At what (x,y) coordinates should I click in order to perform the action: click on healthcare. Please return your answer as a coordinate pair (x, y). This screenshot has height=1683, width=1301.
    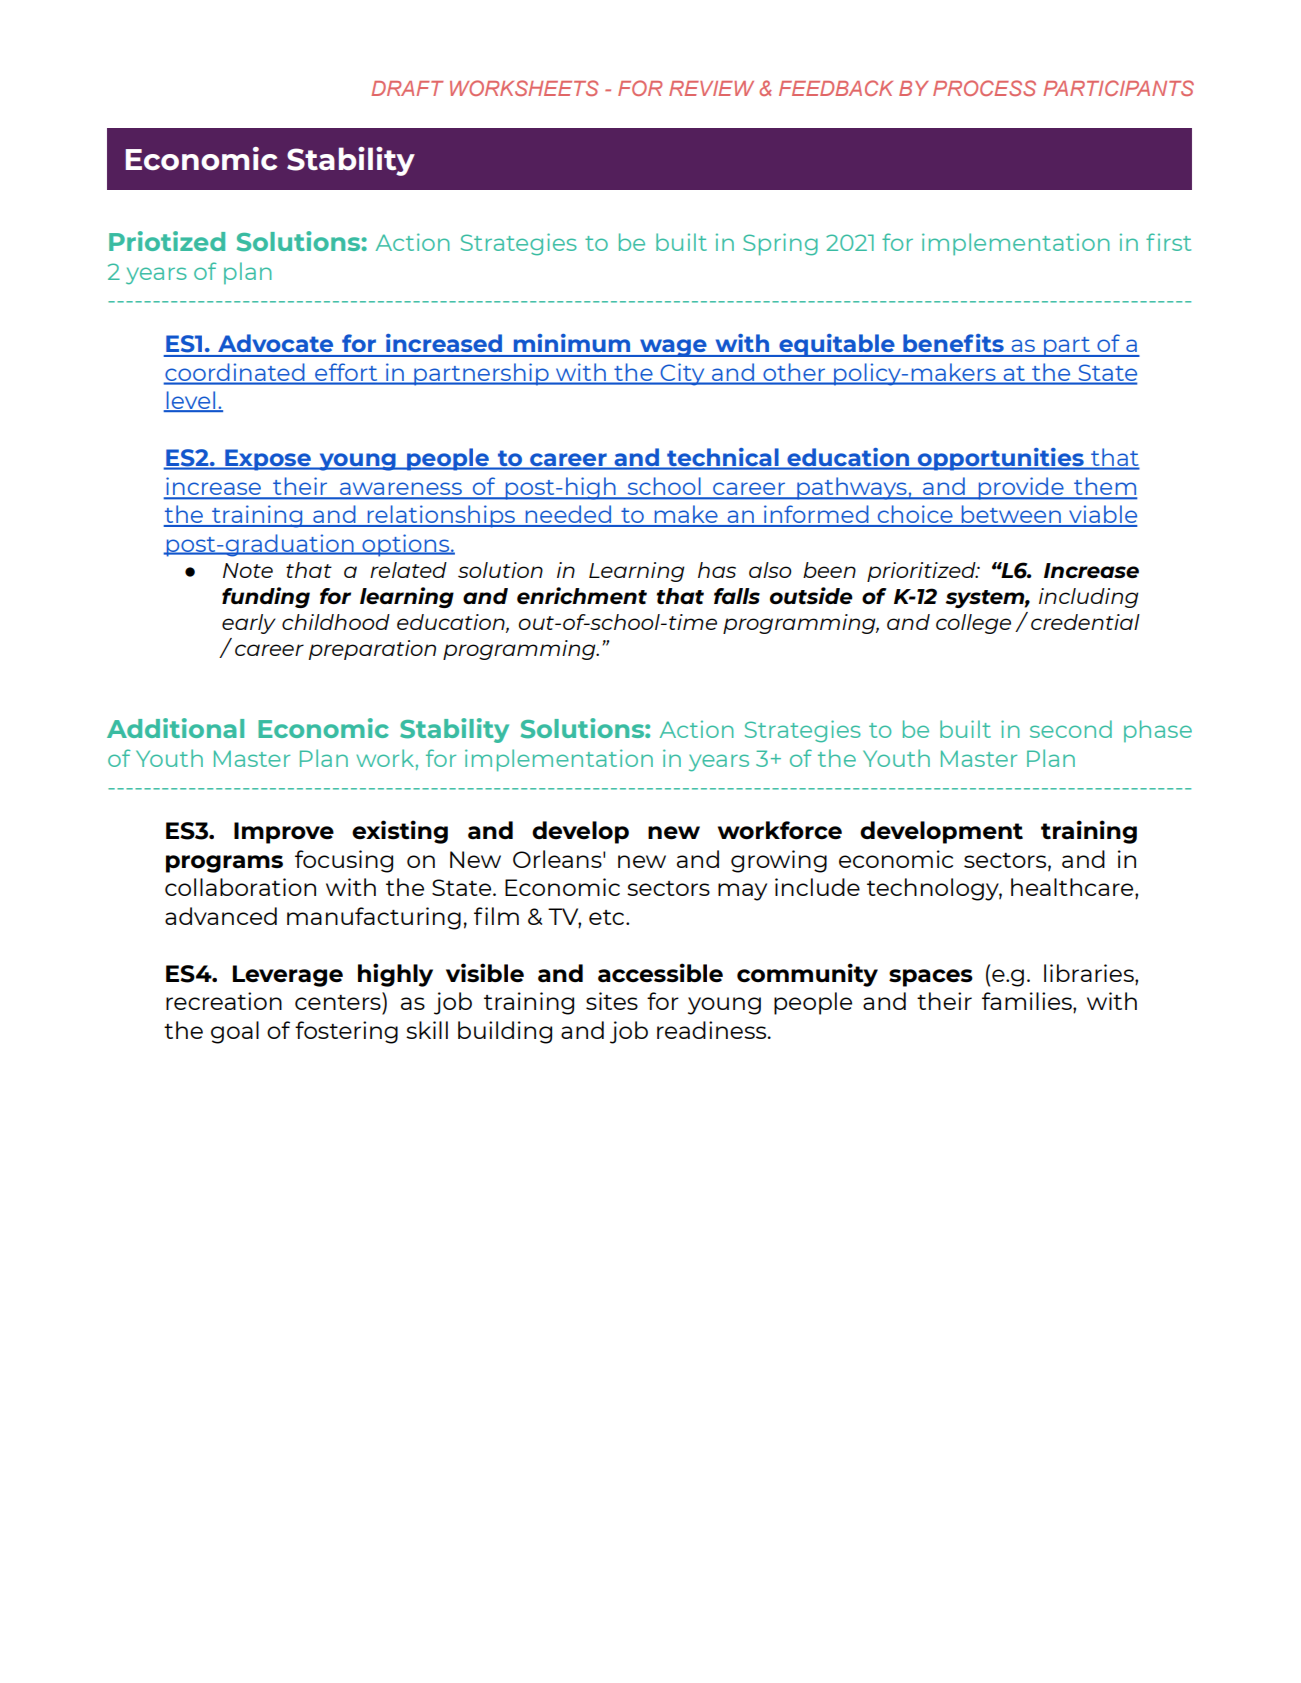
    Looking at the image, I should click on (1073, 888).
